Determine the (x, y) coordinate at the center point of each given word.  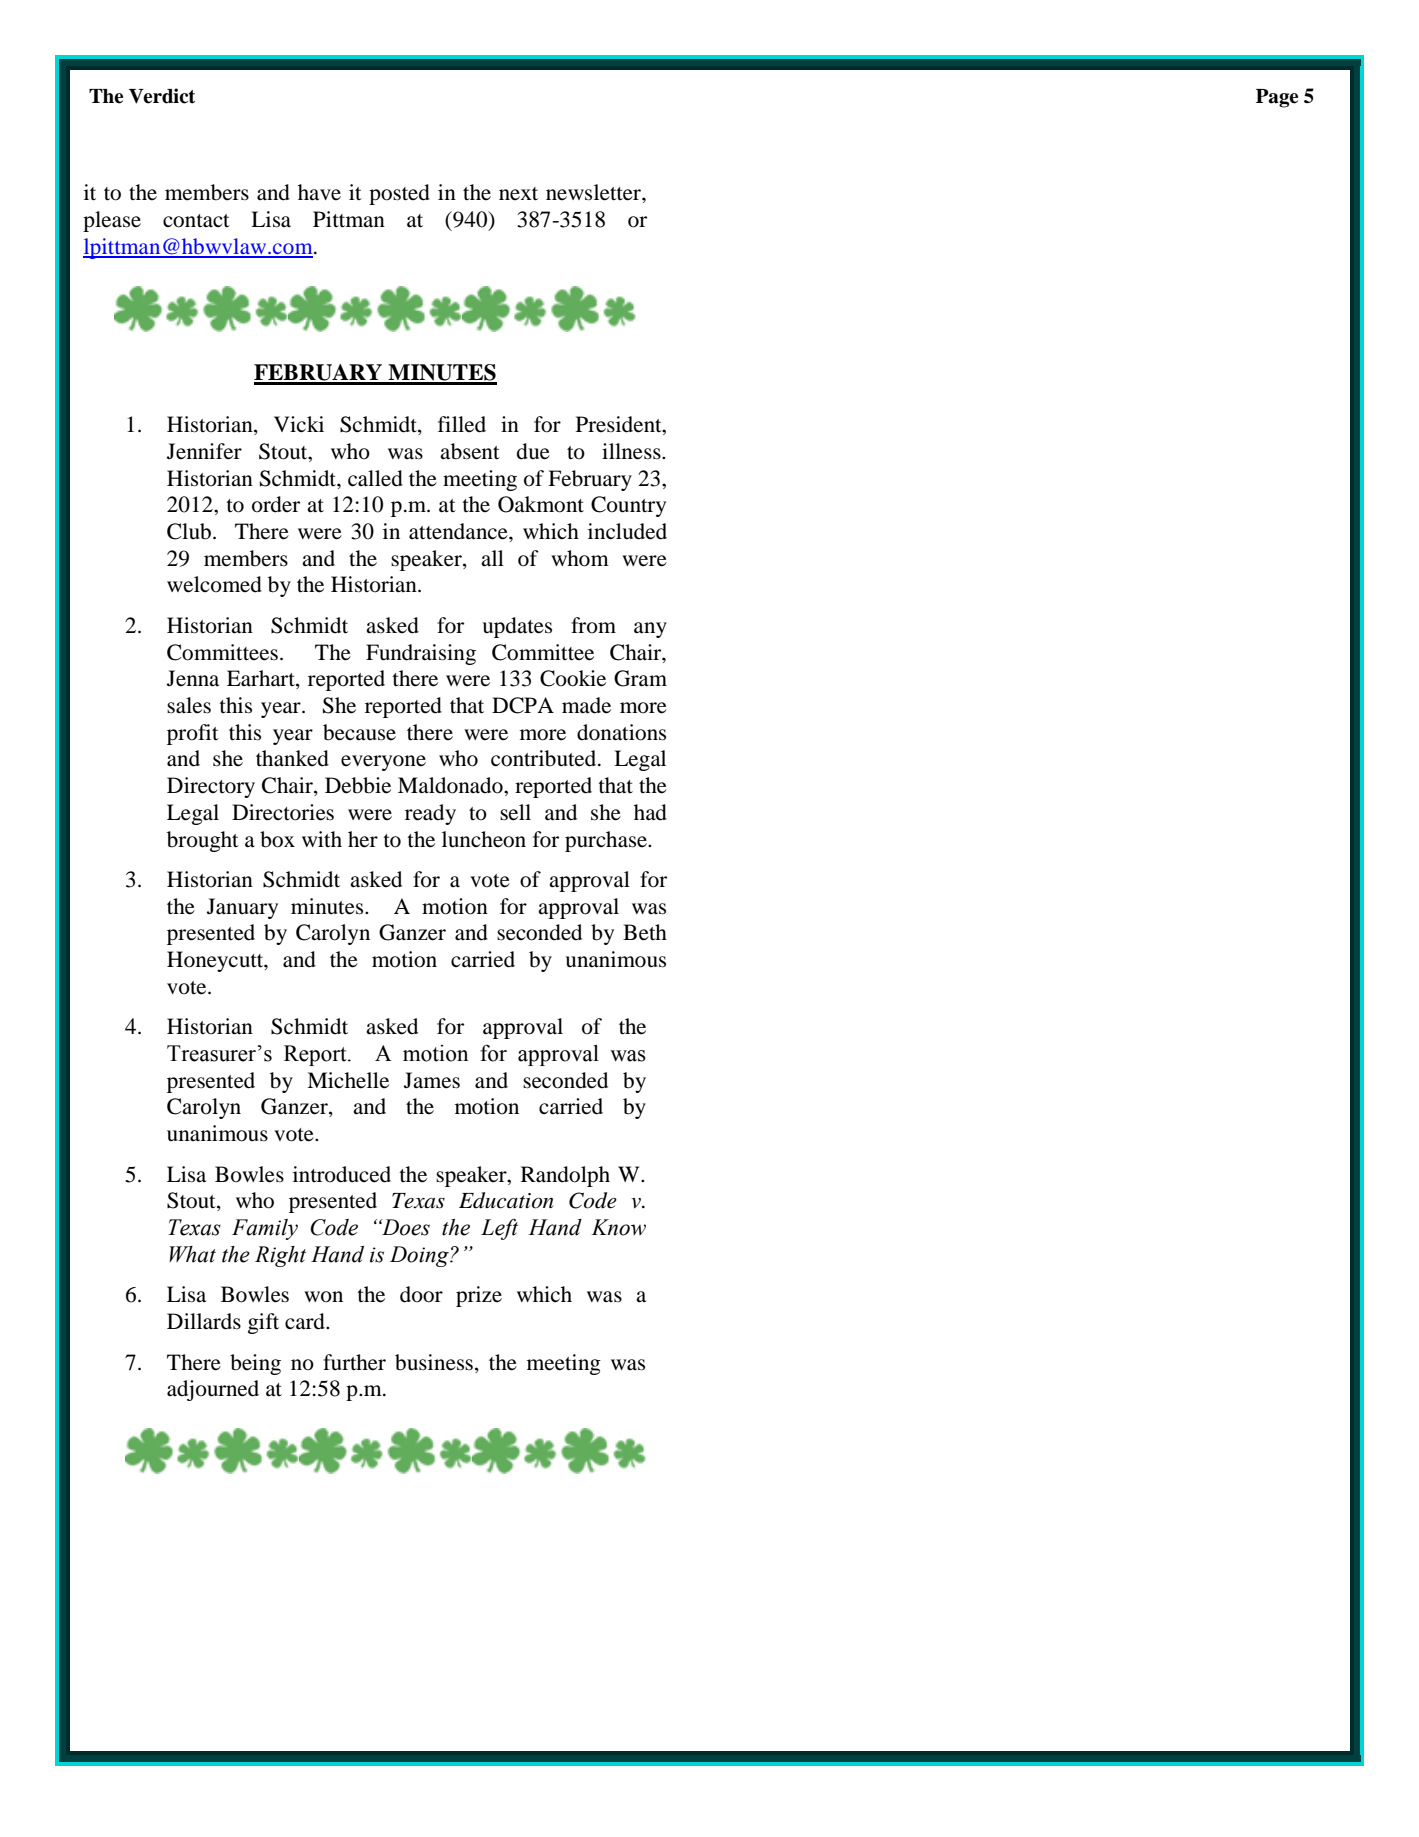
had (650, 812)
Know (618, 1227)
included (627, 531)
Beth (645, 932)
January (242, 908)
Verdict (162, 96)
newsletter (594, 192)
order (276, 504)
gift (263, 1323)
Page (1277, 98)
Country (628, 506)
